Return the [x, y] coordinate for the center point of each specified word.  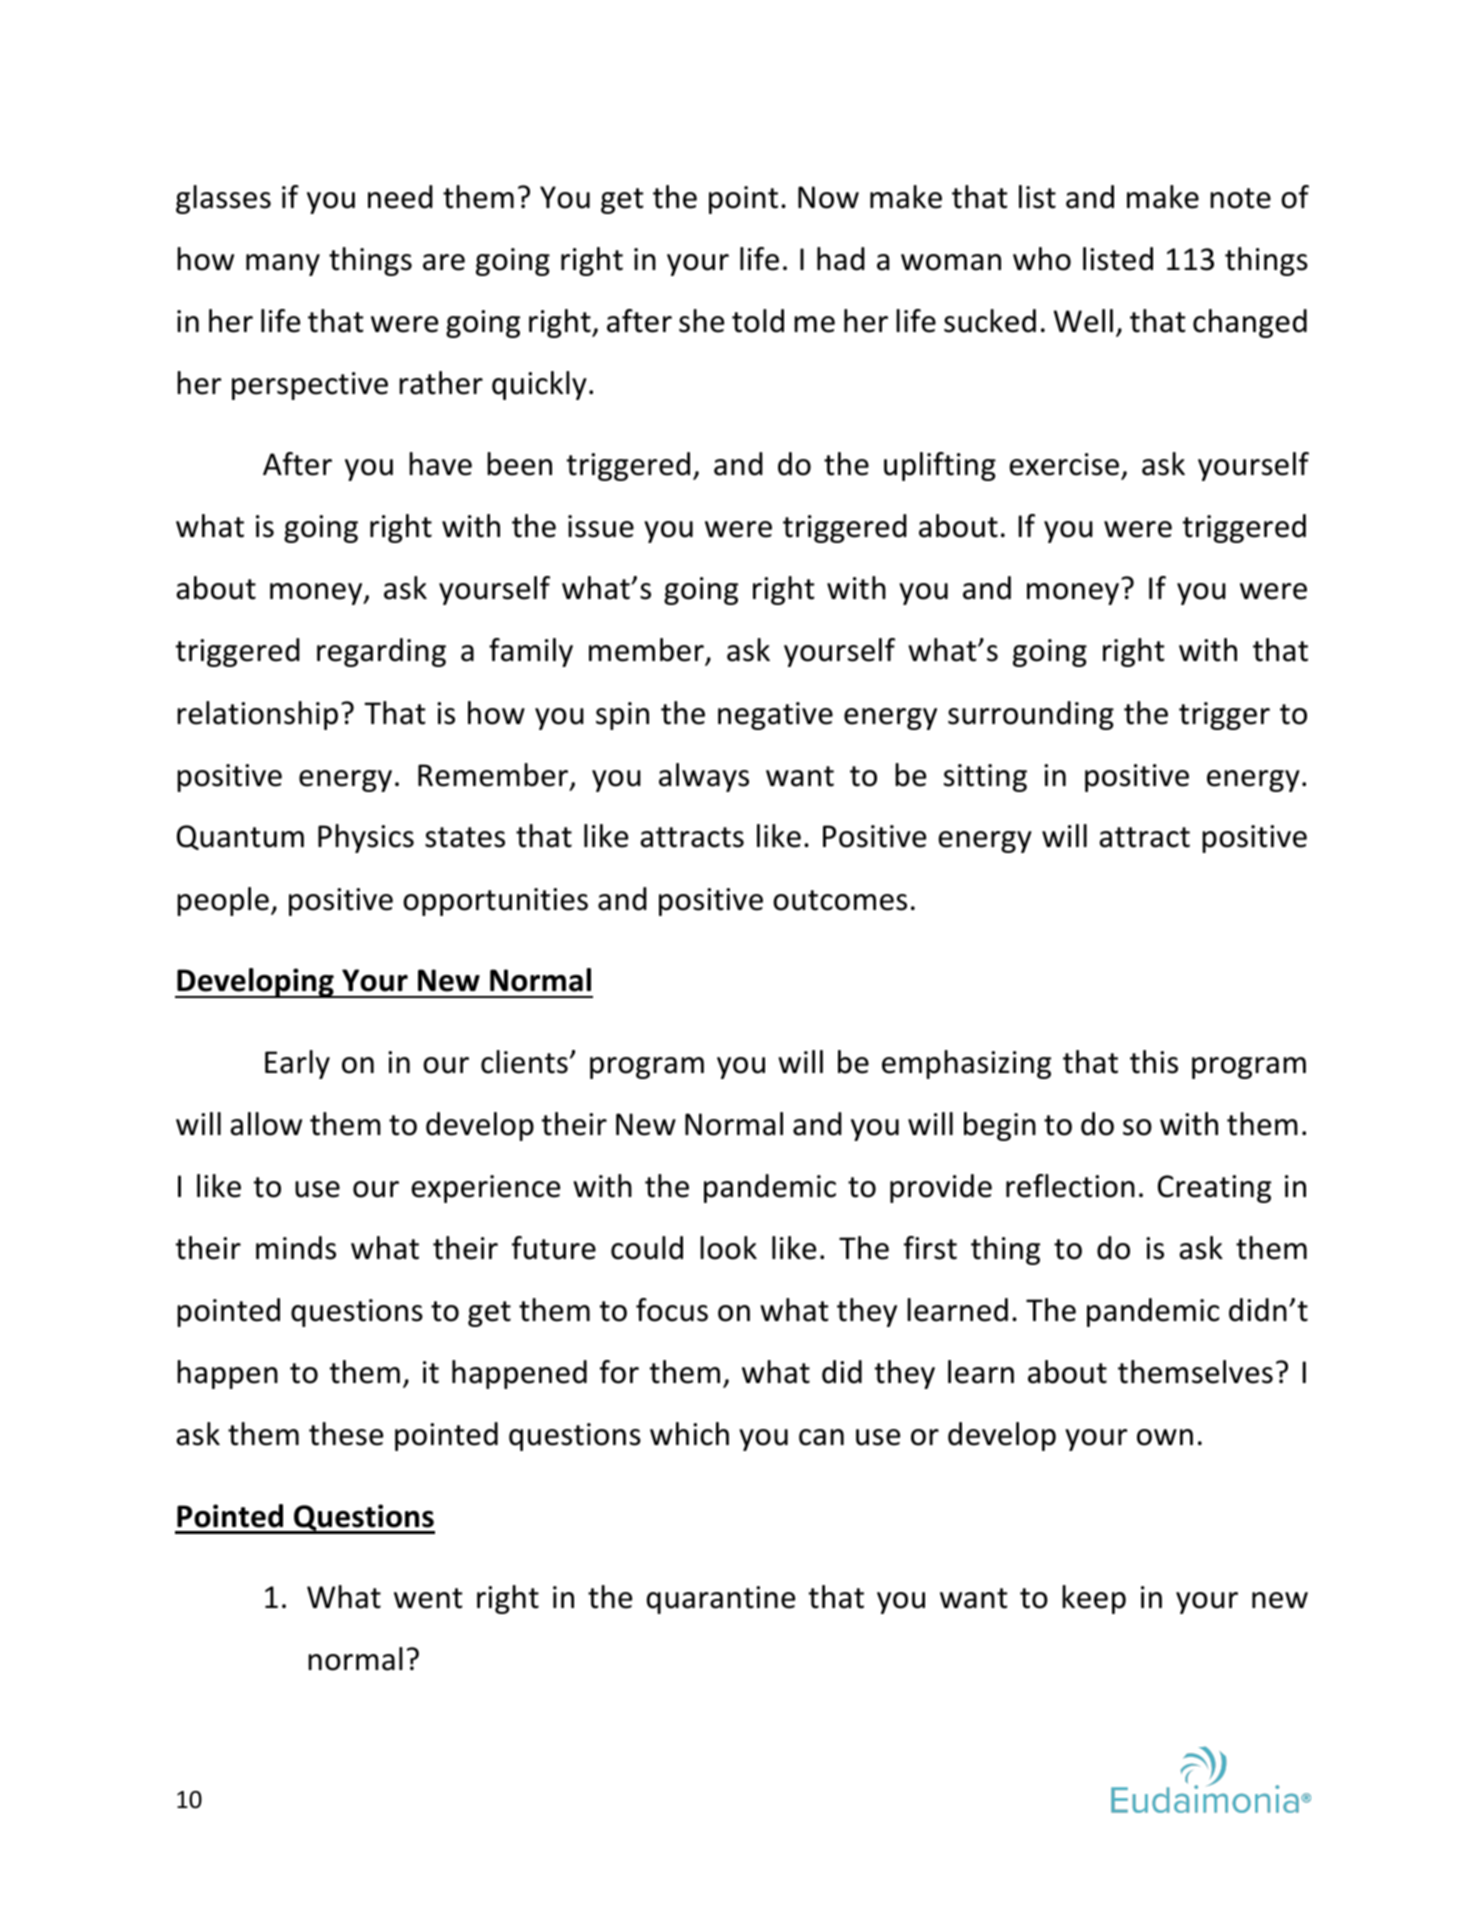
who [1042, 259]
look [728, 1248]
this [1154, 1062]
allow [266, 1124]
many [283, 265]
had [841, 259]
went [428, 1598]
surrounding [1031, 715]
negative [775, 716]
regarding [381, 652]
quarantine [721, 1600]
